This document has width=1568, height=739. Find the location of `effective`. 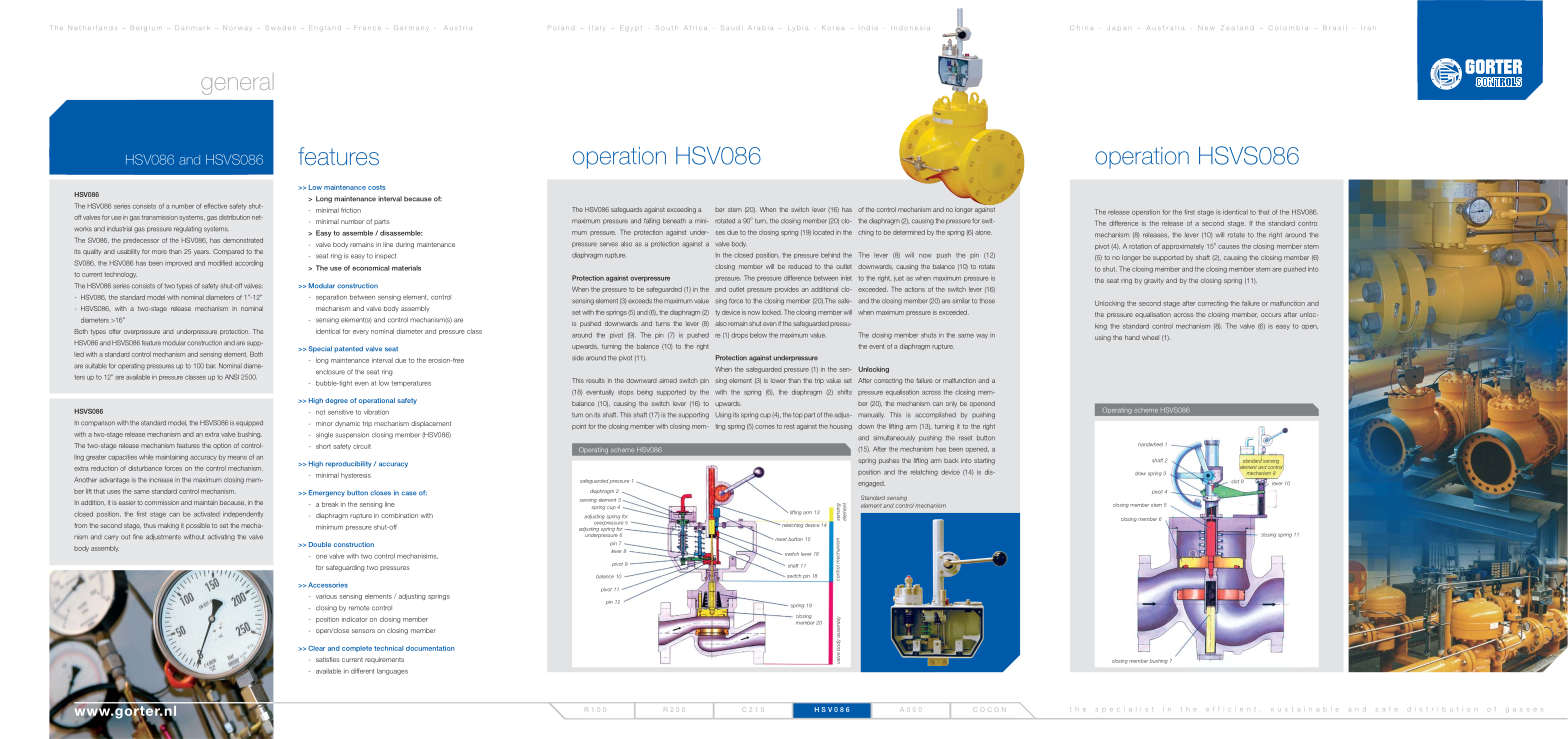

effective is located at coordinates (215, 206).
